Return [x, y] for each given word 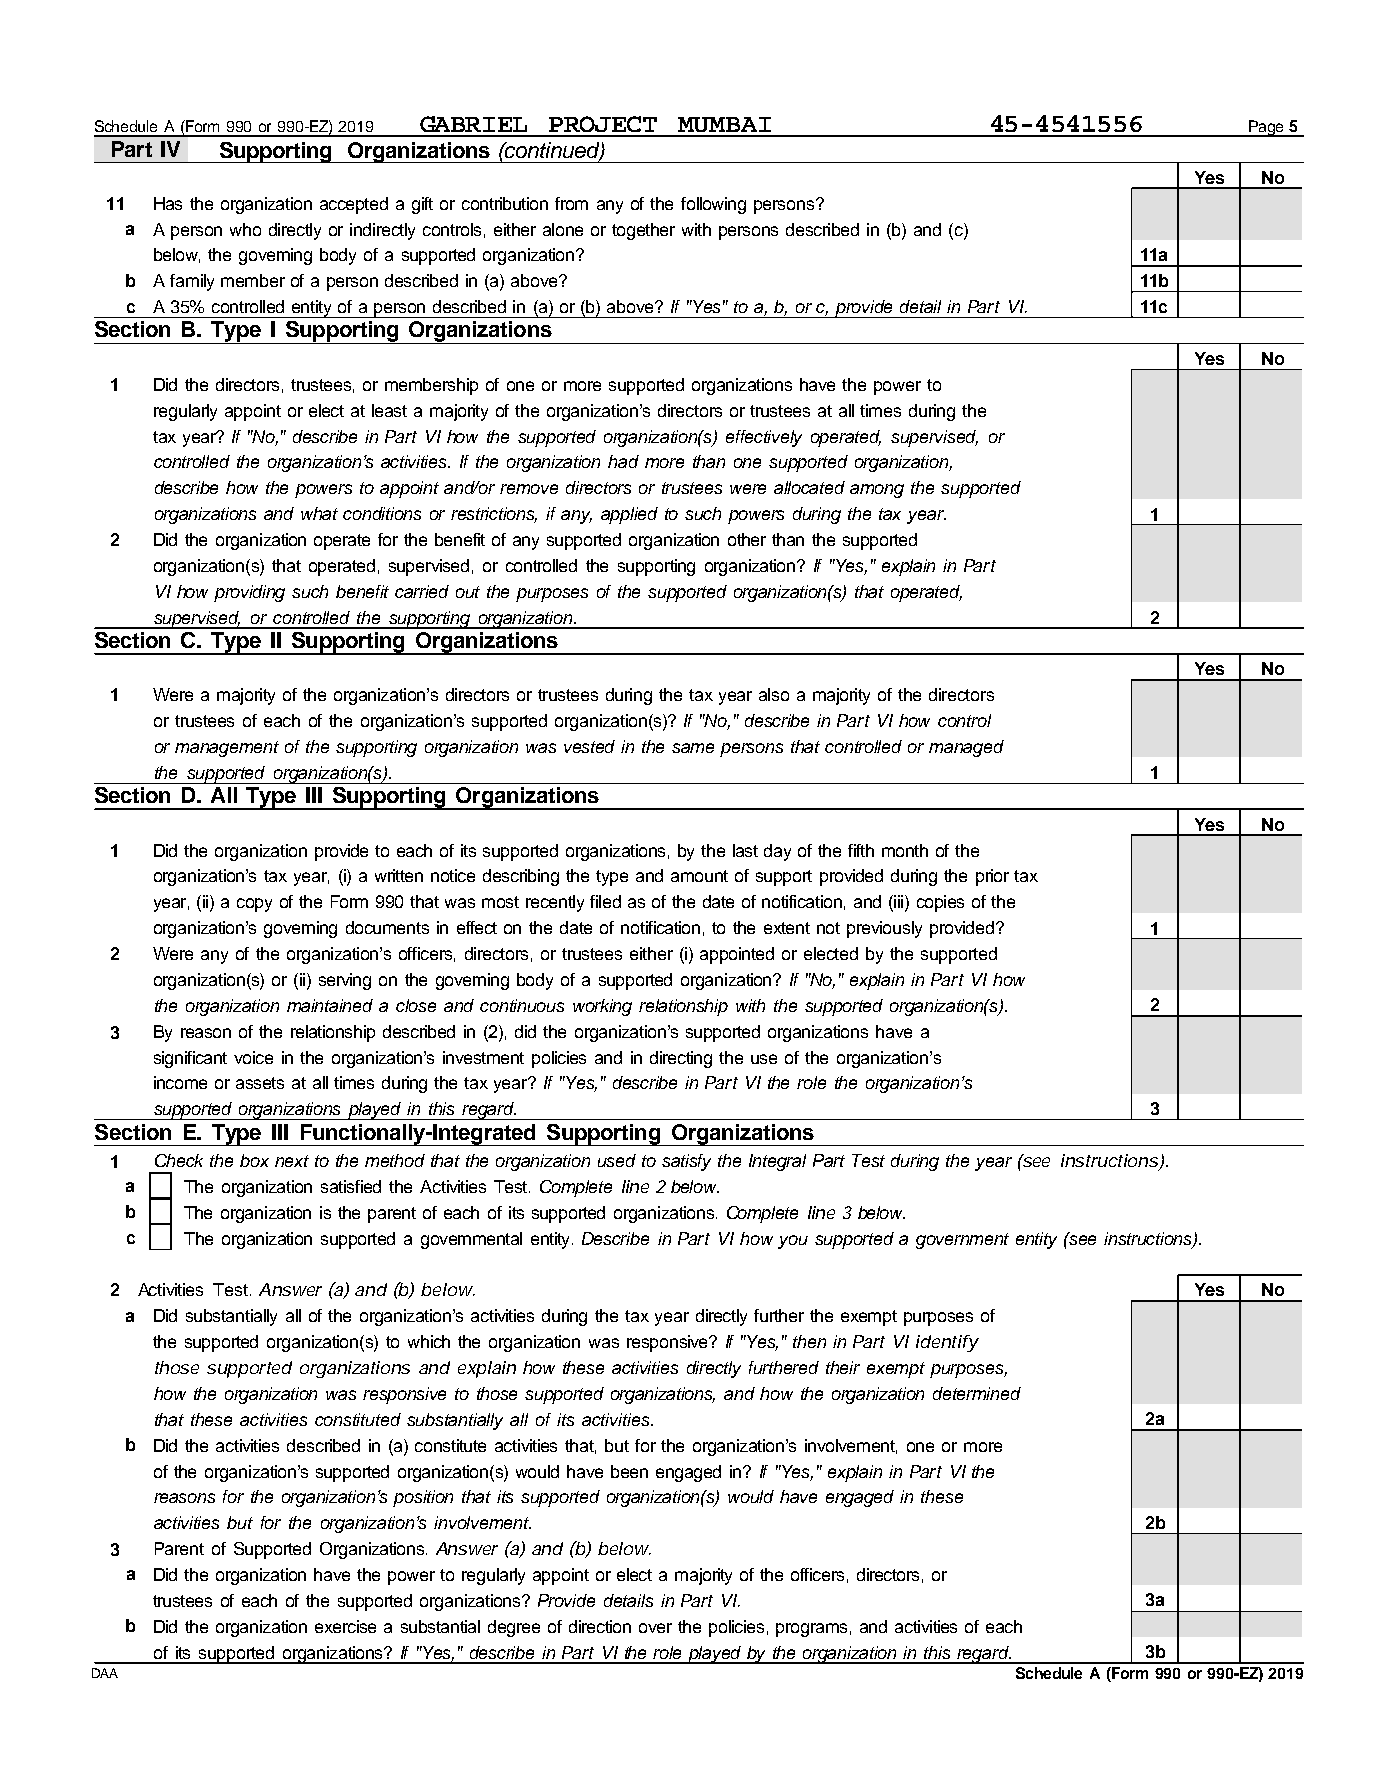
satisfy [686, 1162]
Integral [777, 1162]
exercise [345, 1626]
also [774, 694]
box [254, 1160]
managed [966, 748]
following [713, 205]
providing [249, 593]
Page [1266, 128]
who [245, 229]
